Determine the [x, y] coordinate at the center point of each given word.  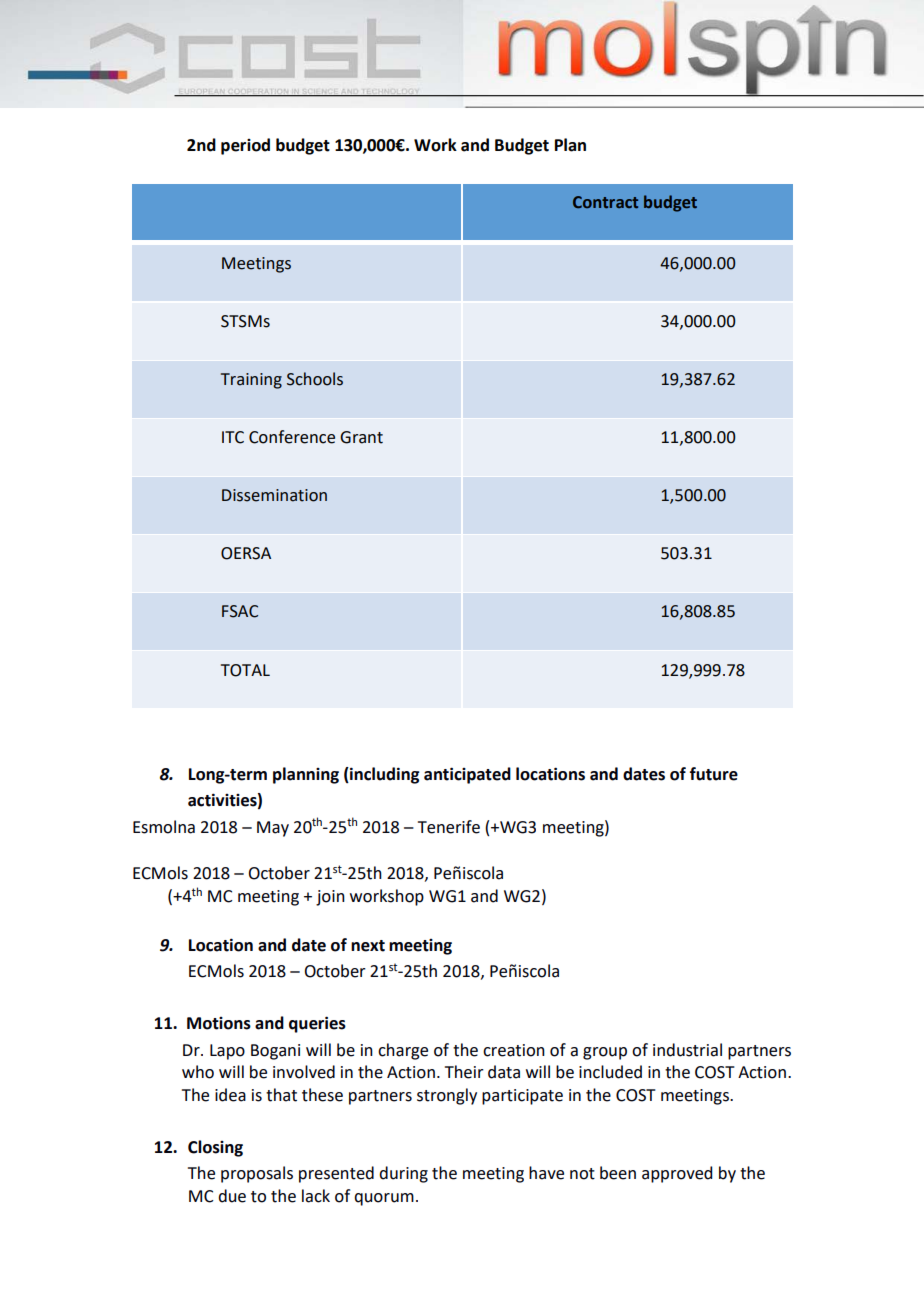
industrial [687, 1050]
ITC [233, 437]
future [714, 774]
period [245, 146]
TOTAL [245, 670]
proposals [257, 1174]
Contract [605, 202]
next [368, 946]
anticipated [467, 775]
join [330, 898]
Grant [361, 437]
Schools [315, 379]
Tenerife [449, 827]
